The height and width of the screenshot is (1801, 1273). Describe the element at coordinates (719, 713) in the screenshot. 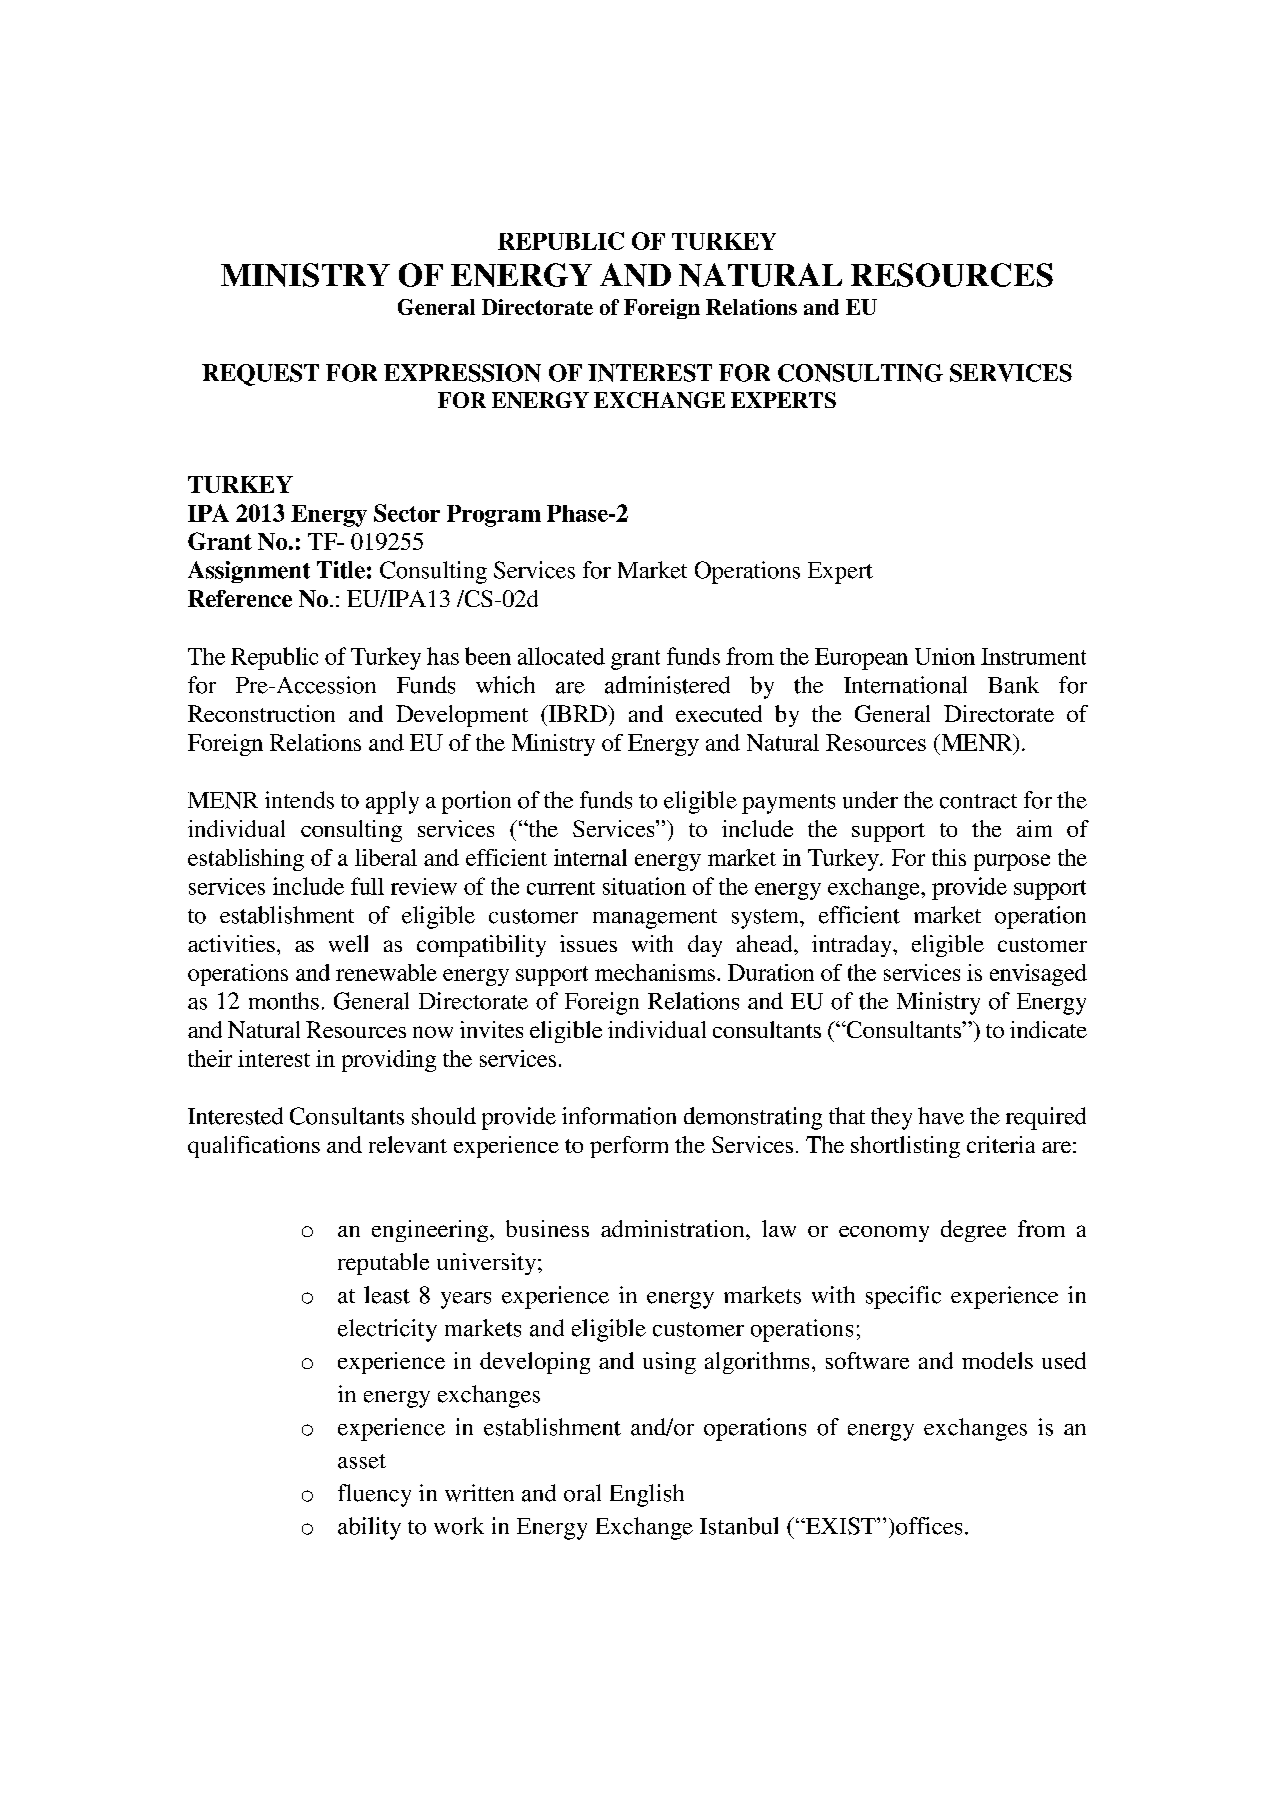

I see `executed` at that location.
